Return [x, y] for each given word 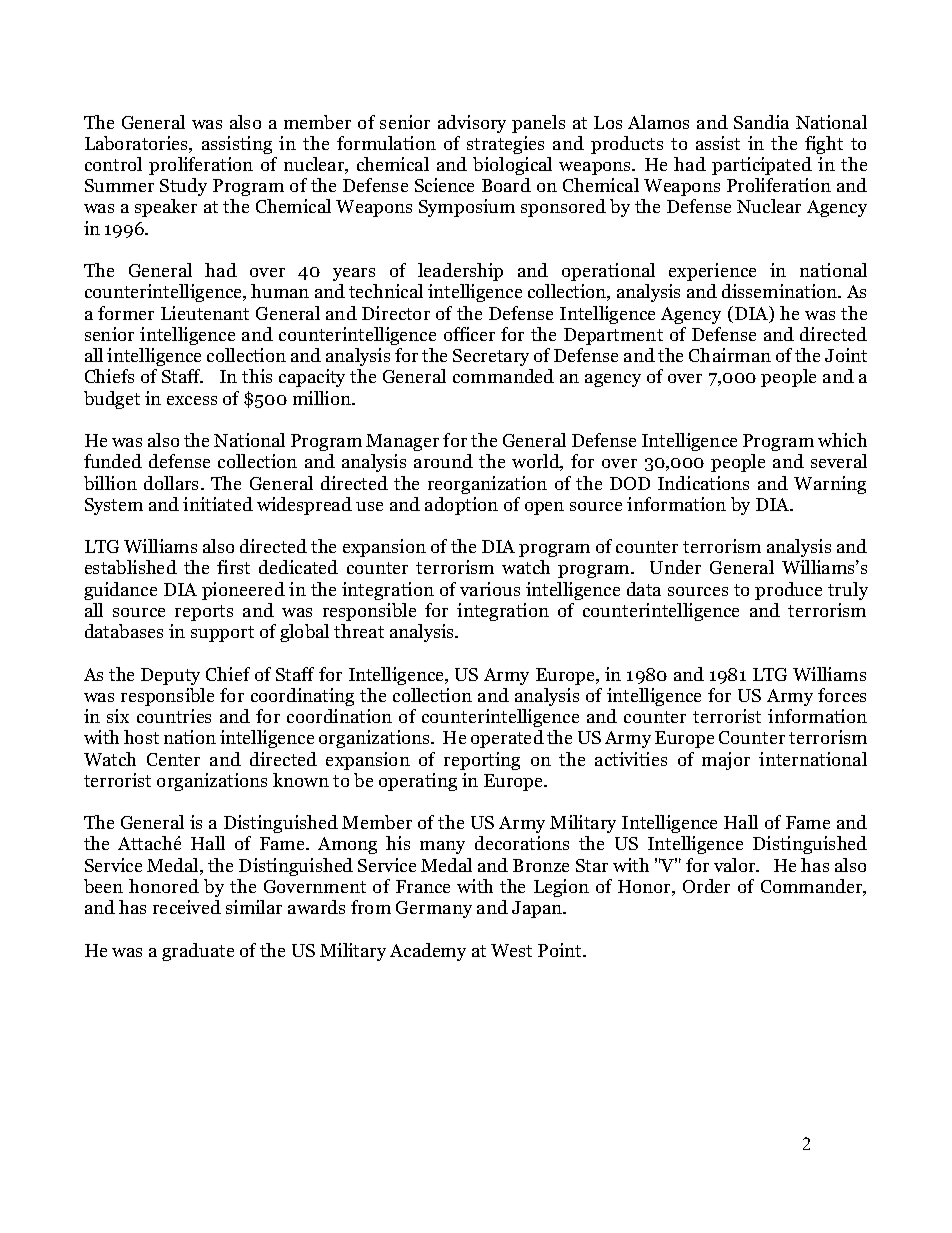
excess [192, 400]
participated [762, 166]
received [187, 907]
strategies [505, 145]
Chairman [730, 355]
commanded [503, 376]
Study [183, 187]
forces [842, 695]
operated [507, 739]
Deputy [170, 676]
